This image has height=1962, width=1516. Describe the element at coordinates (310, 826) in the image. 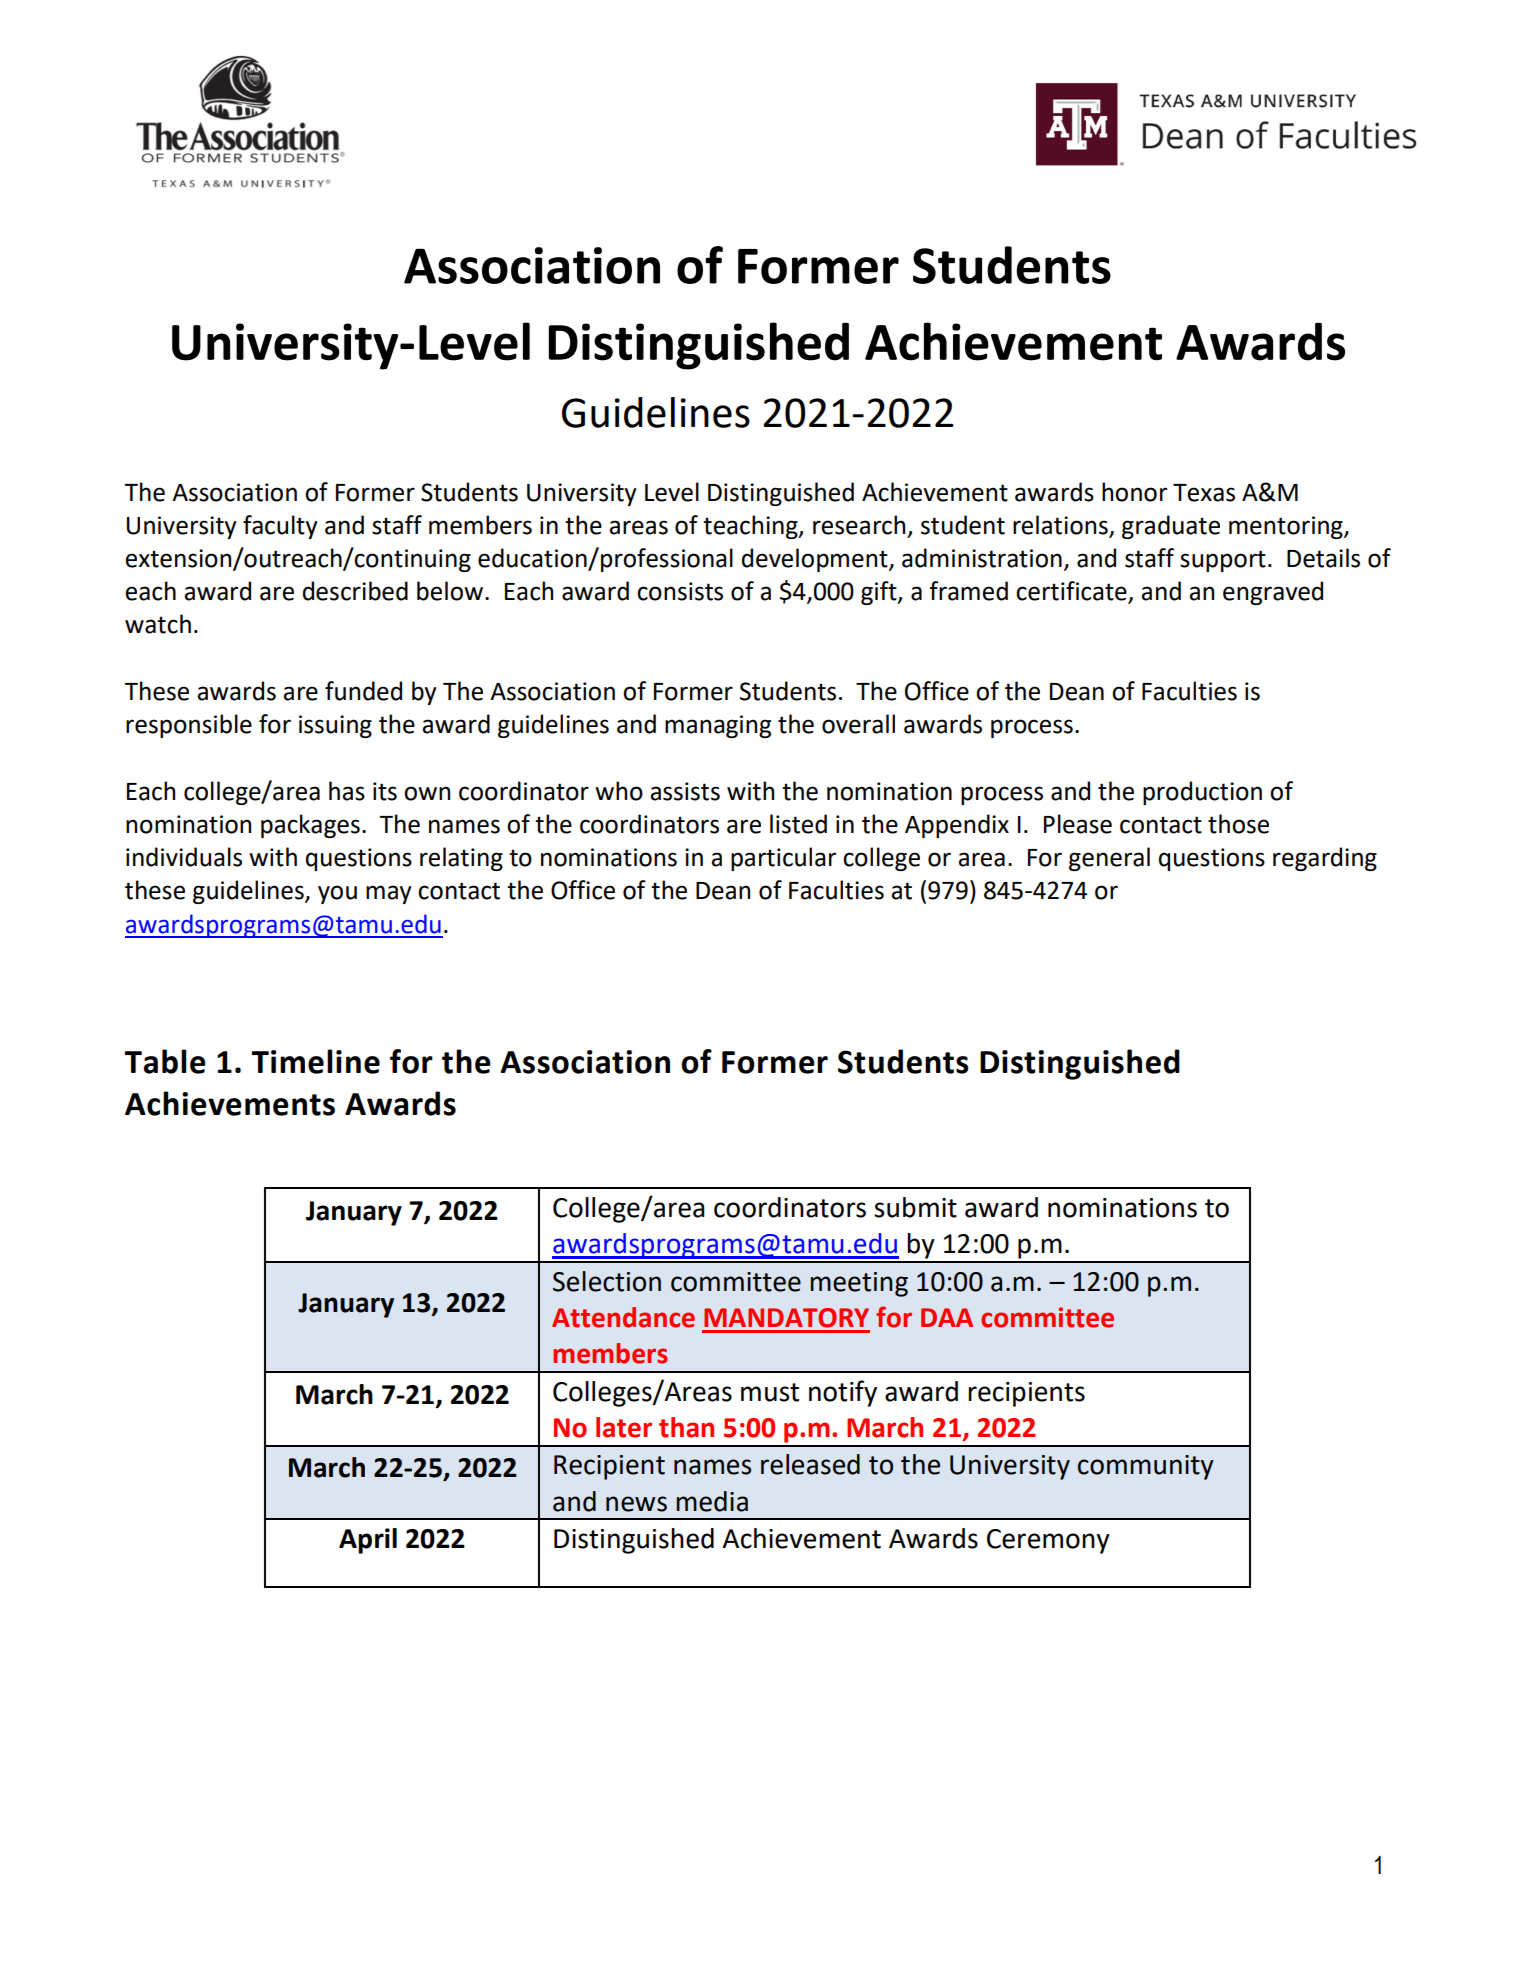

I see `packages` at that location.
